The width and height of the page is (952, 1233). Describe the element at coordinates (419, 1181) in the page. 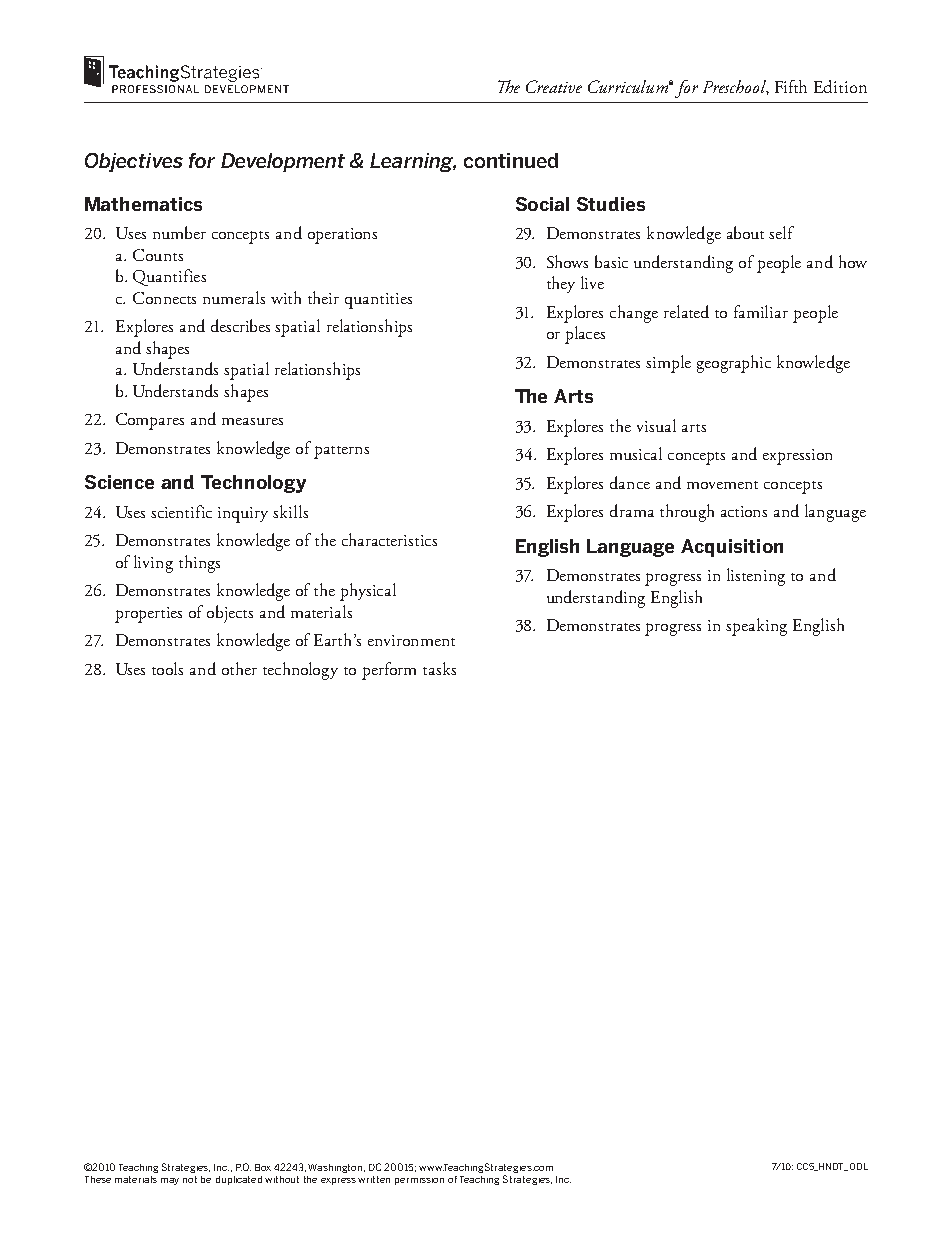

I see `permission` at that location.
